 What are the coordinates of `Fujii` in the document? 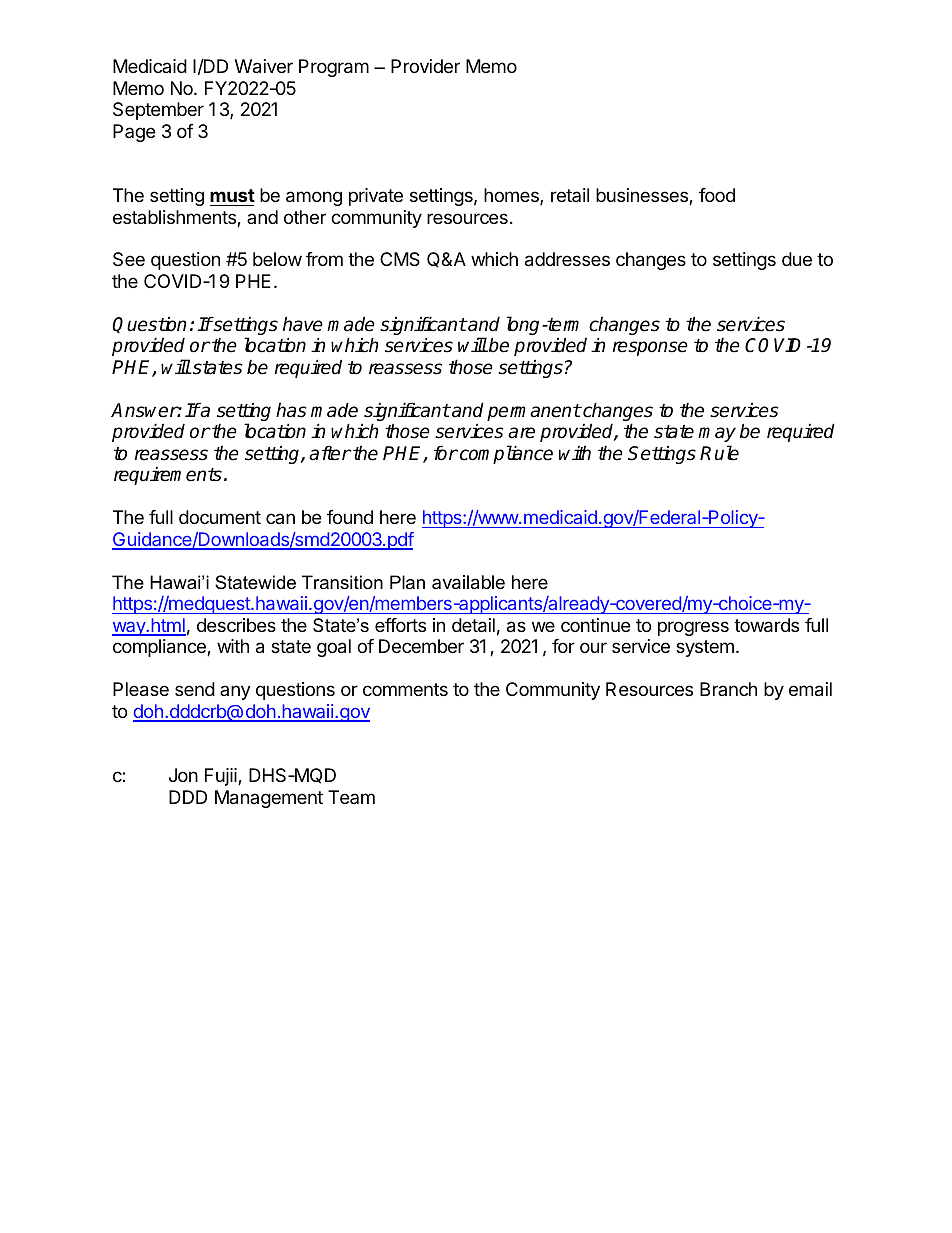 It's located at (222, 777).
